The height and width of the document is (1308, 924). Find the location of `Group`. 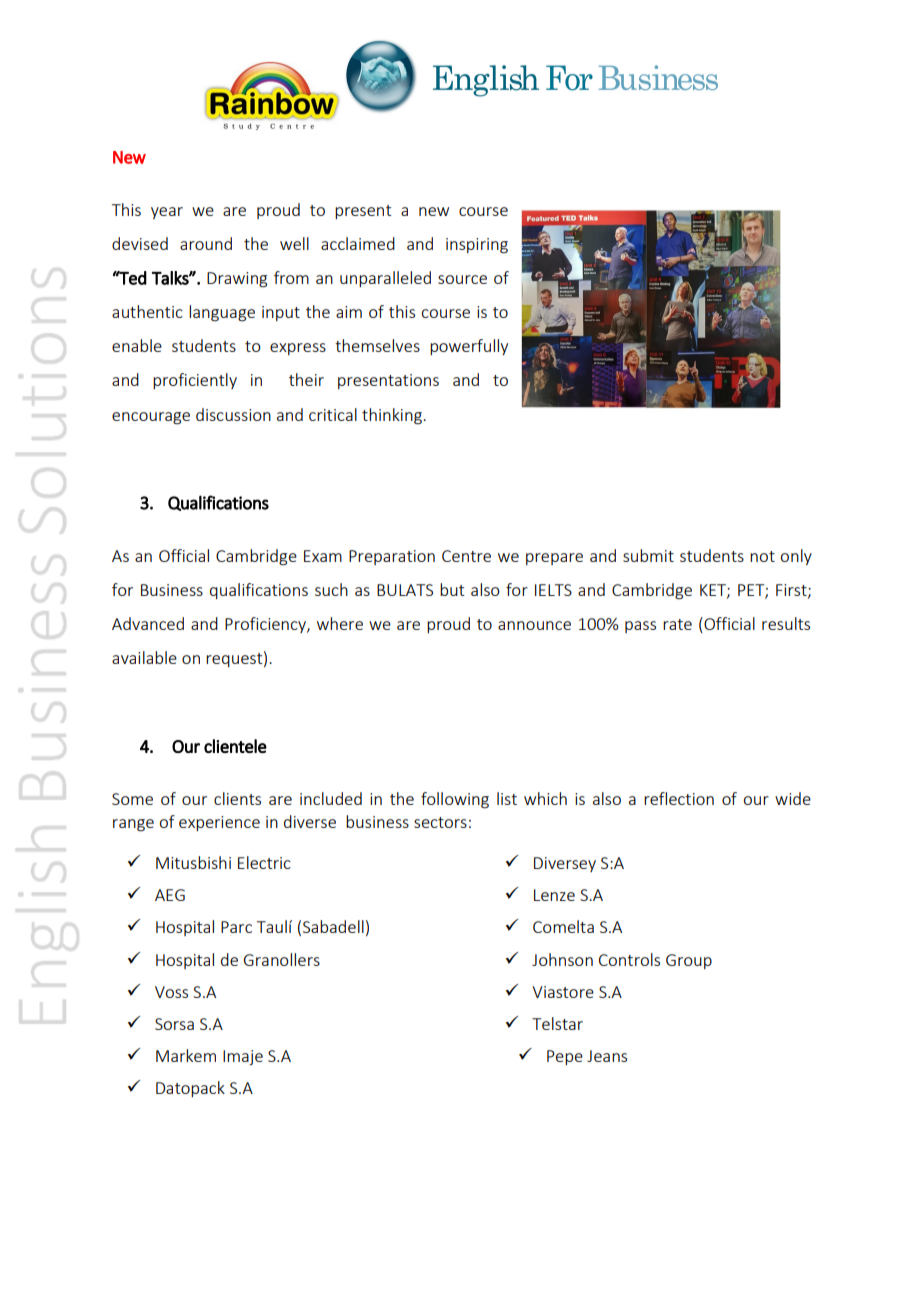

Group is located at coordinates (689, 961).
